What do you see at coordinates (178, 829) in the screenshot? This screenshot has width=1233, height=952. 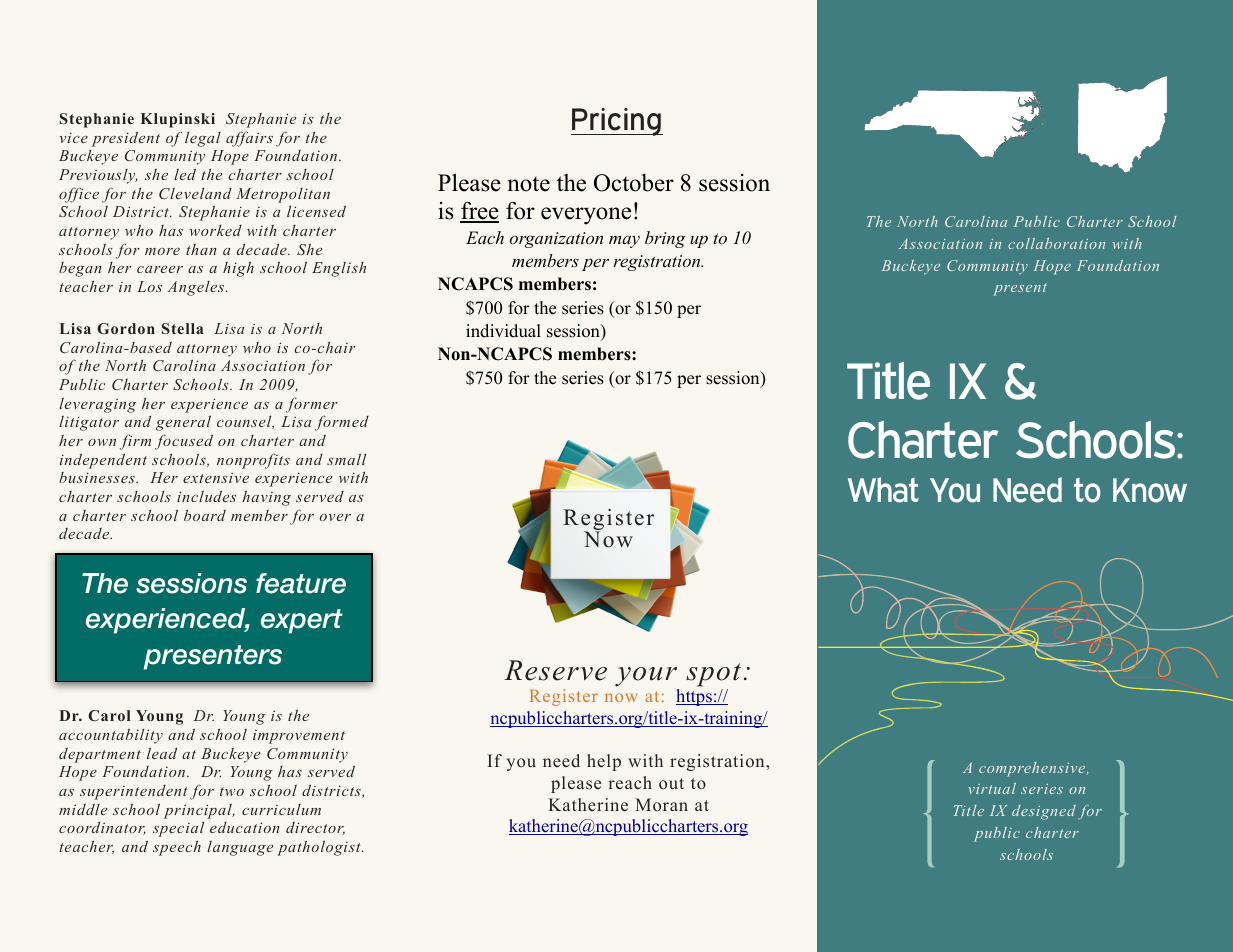 I see `special` at bounding box center [178, 829].
